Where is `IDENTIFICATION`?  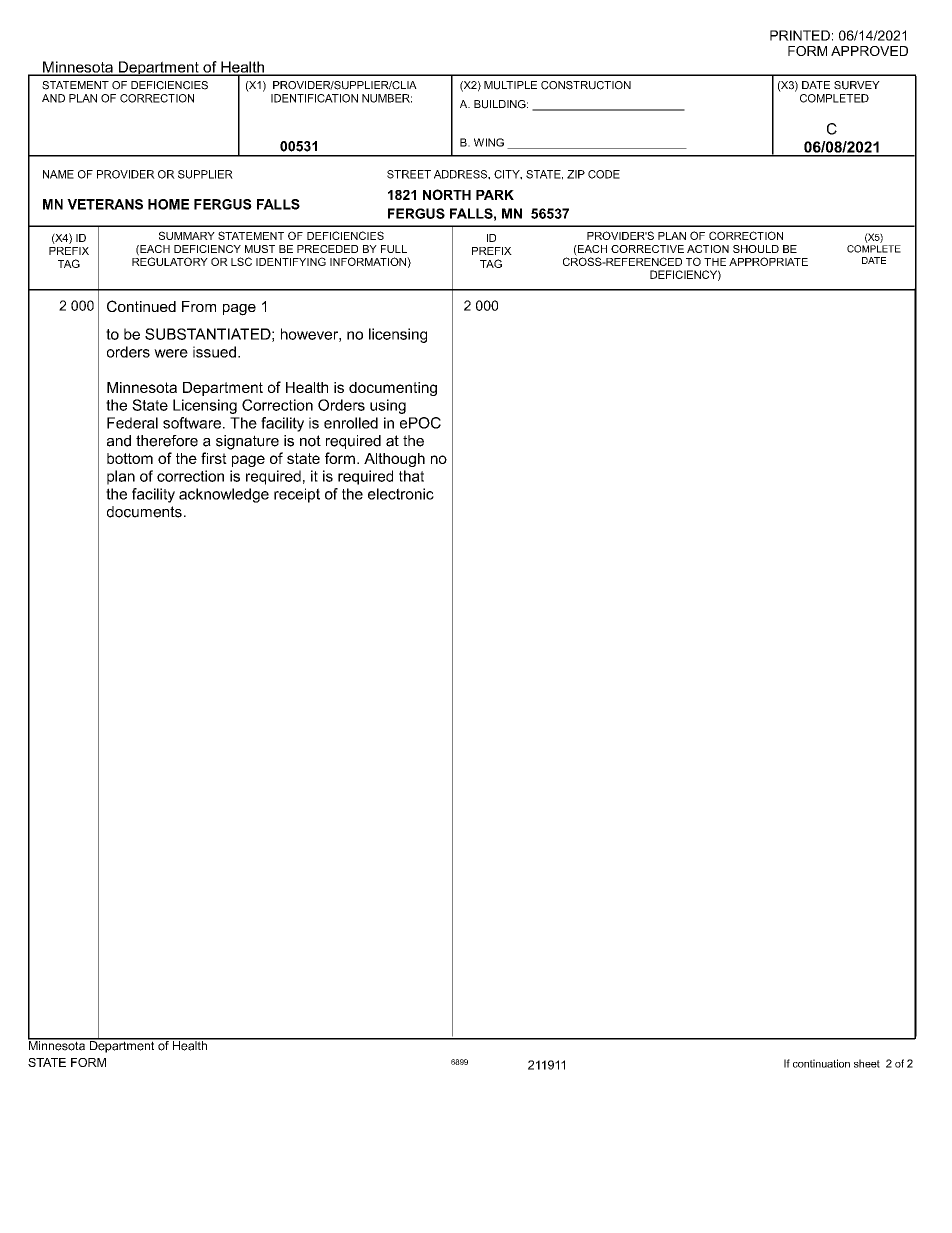 IDENTIFICATION is located at coordinates (314, 98).
